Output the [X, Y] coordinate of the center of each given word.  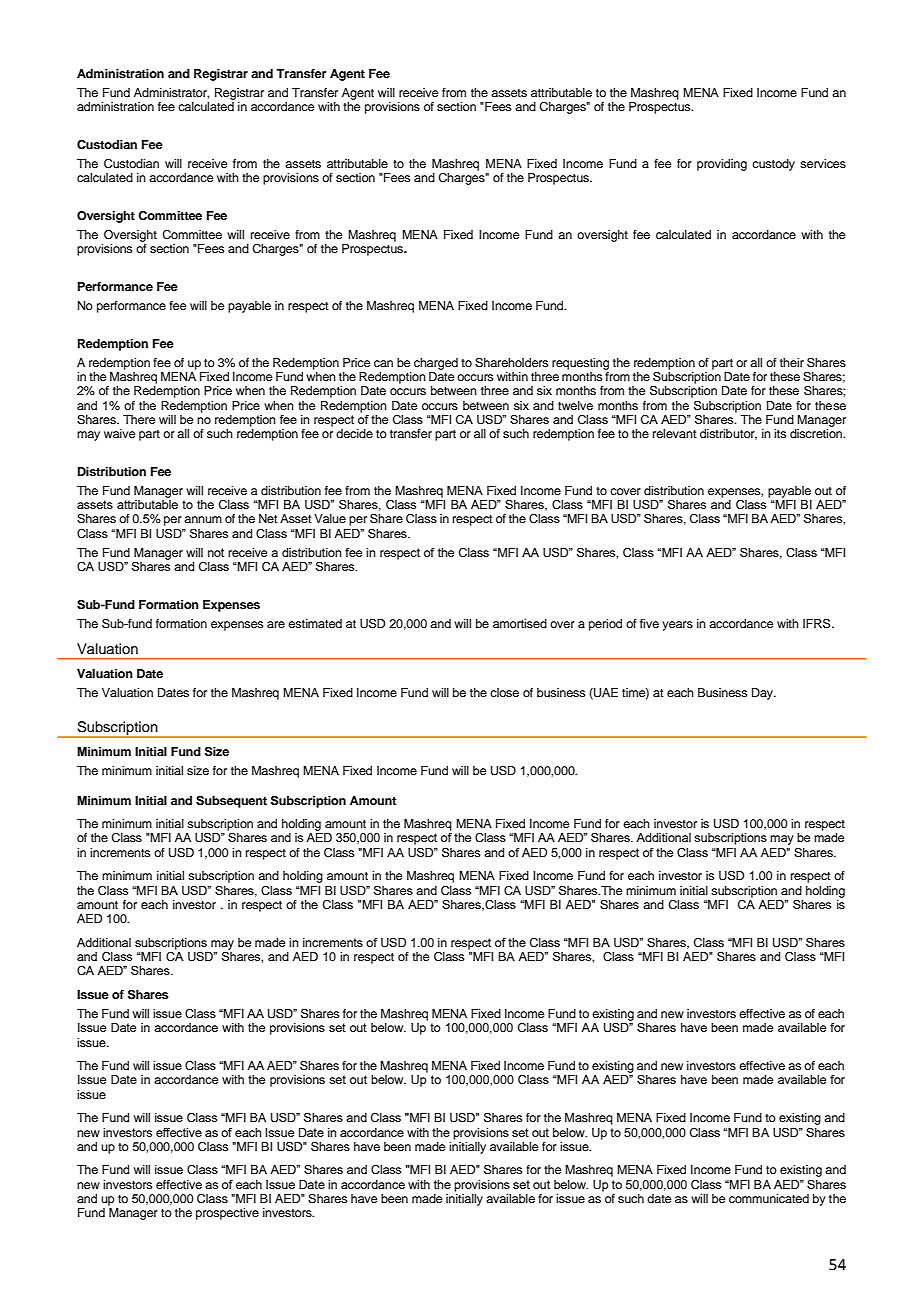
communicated [769, 1198]
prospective [227, 1214]
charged [436, 364]
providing [722, 165]
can [383, 363]
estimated [315, 623]
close [504, 692]
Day [763, 694]
